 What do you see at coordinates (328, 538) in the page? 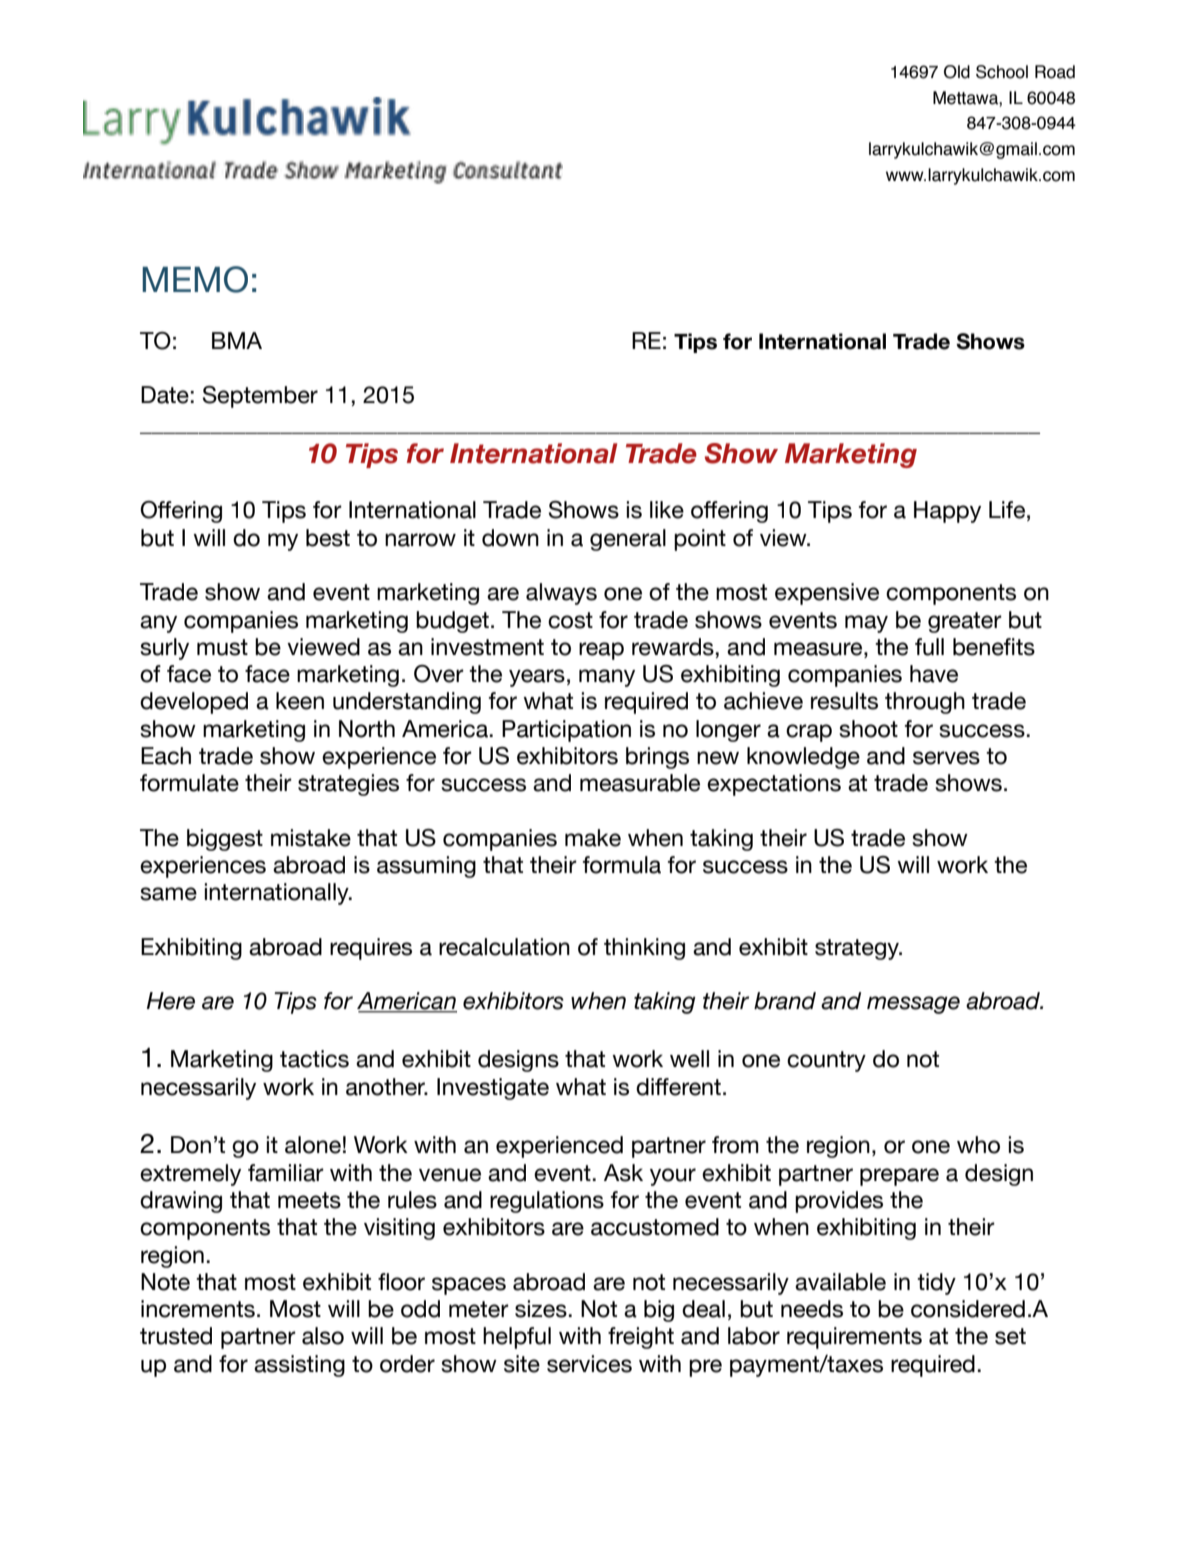
I see `best` at bounding box center [328, 538].
